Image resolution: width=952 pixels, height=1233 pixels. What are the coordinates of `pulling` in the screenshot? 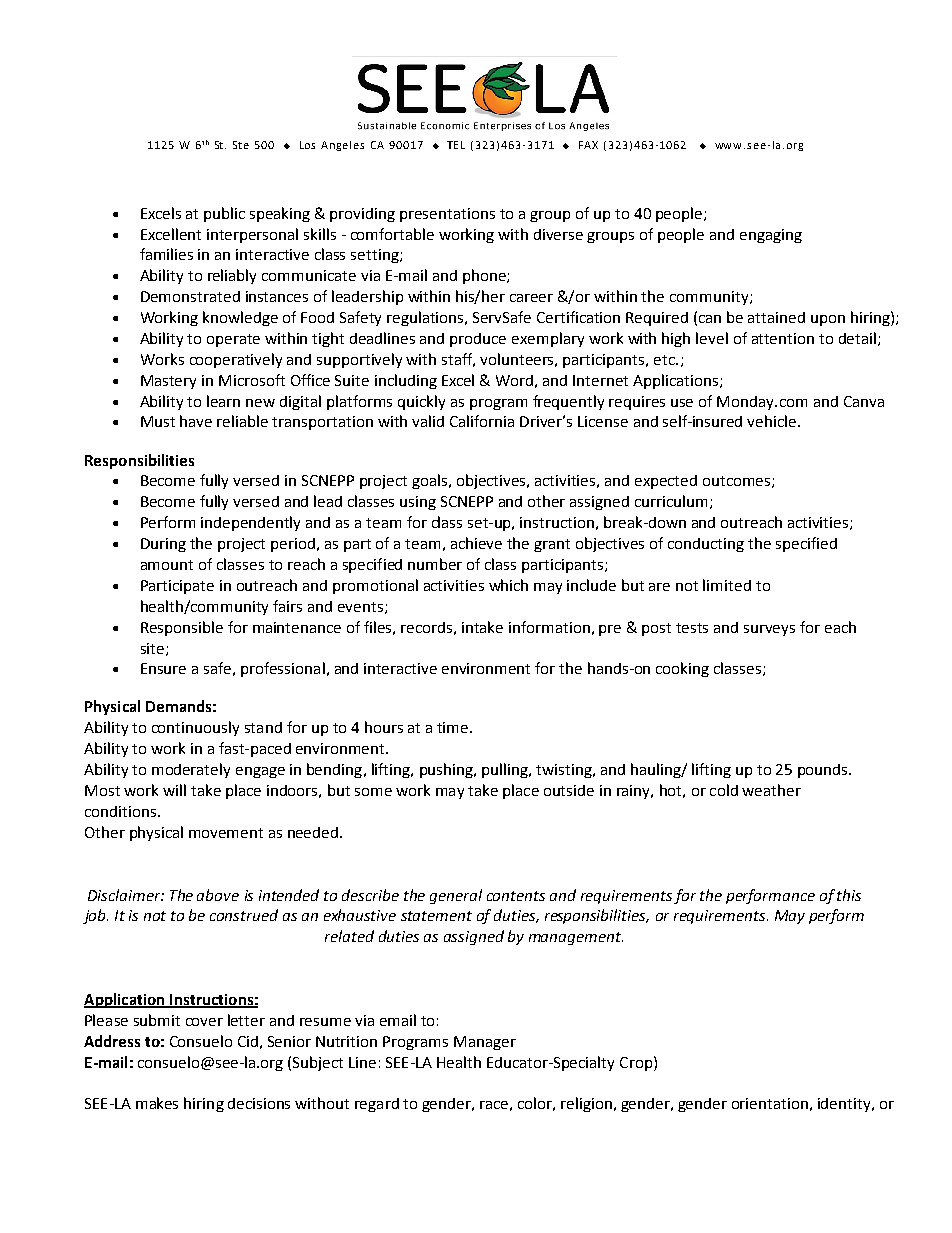 It's located at (506, 770).
